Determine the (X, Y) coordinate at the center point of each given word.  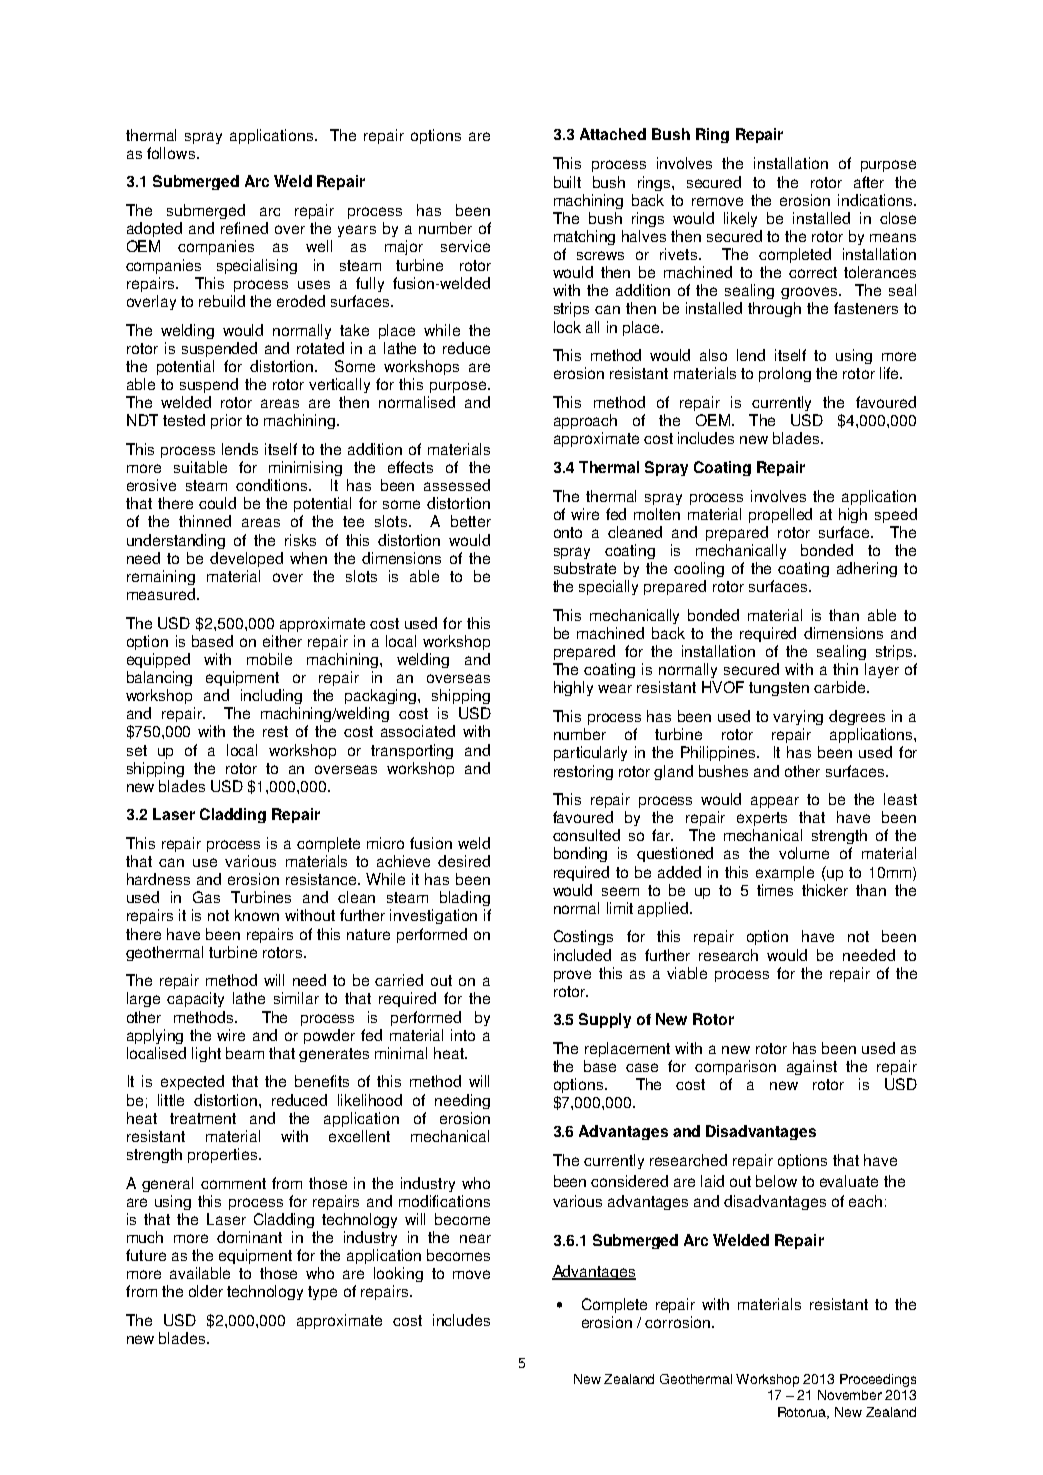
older (206, 1291)
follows (171, 153)
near (475, 1238)
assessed (457, 485)
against (812, 1067)
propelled (780, 515)
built (567, 182)
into (463, 1035)
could (217, 503)
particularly (590, 753)
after (869, 182)
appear (775, 802)
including (271, 696)
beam (245, 1053)
